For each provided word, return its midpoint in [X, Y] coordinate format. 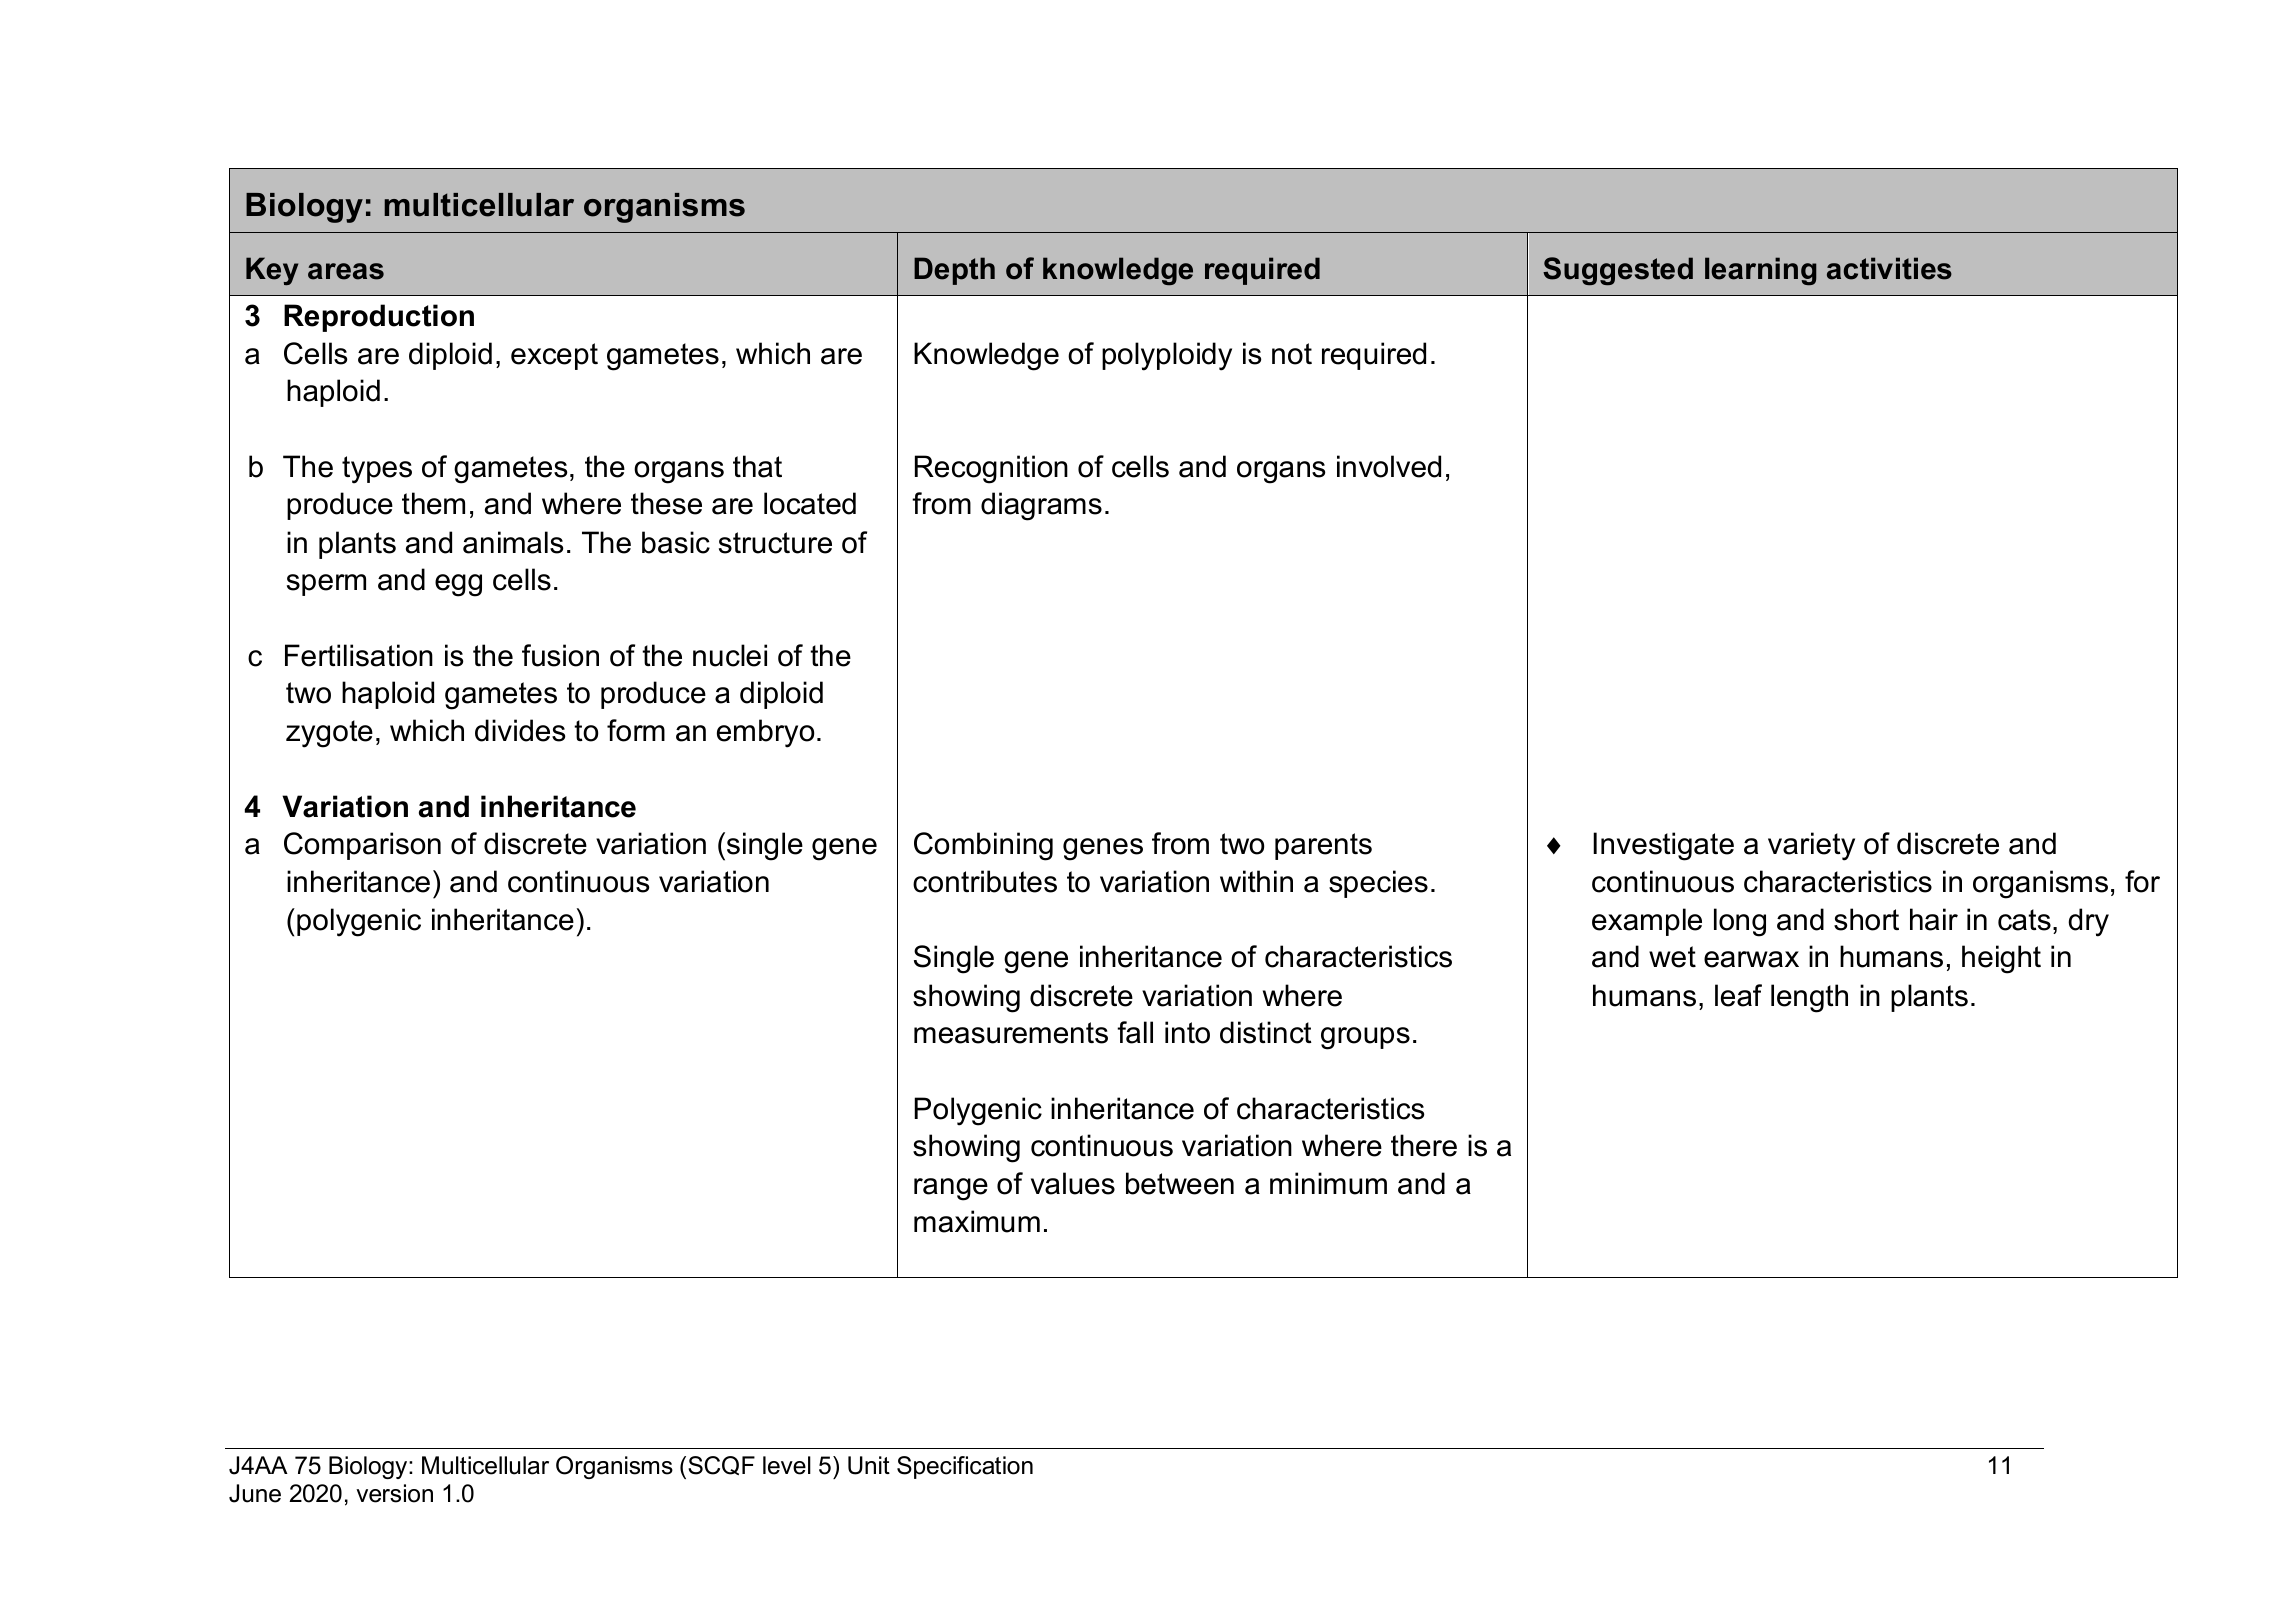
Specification [965, 1467]
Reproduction [379, 318]
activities [1889, 268]
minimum [1328, 1183]
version [394, 1493]
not [1292, 354]
